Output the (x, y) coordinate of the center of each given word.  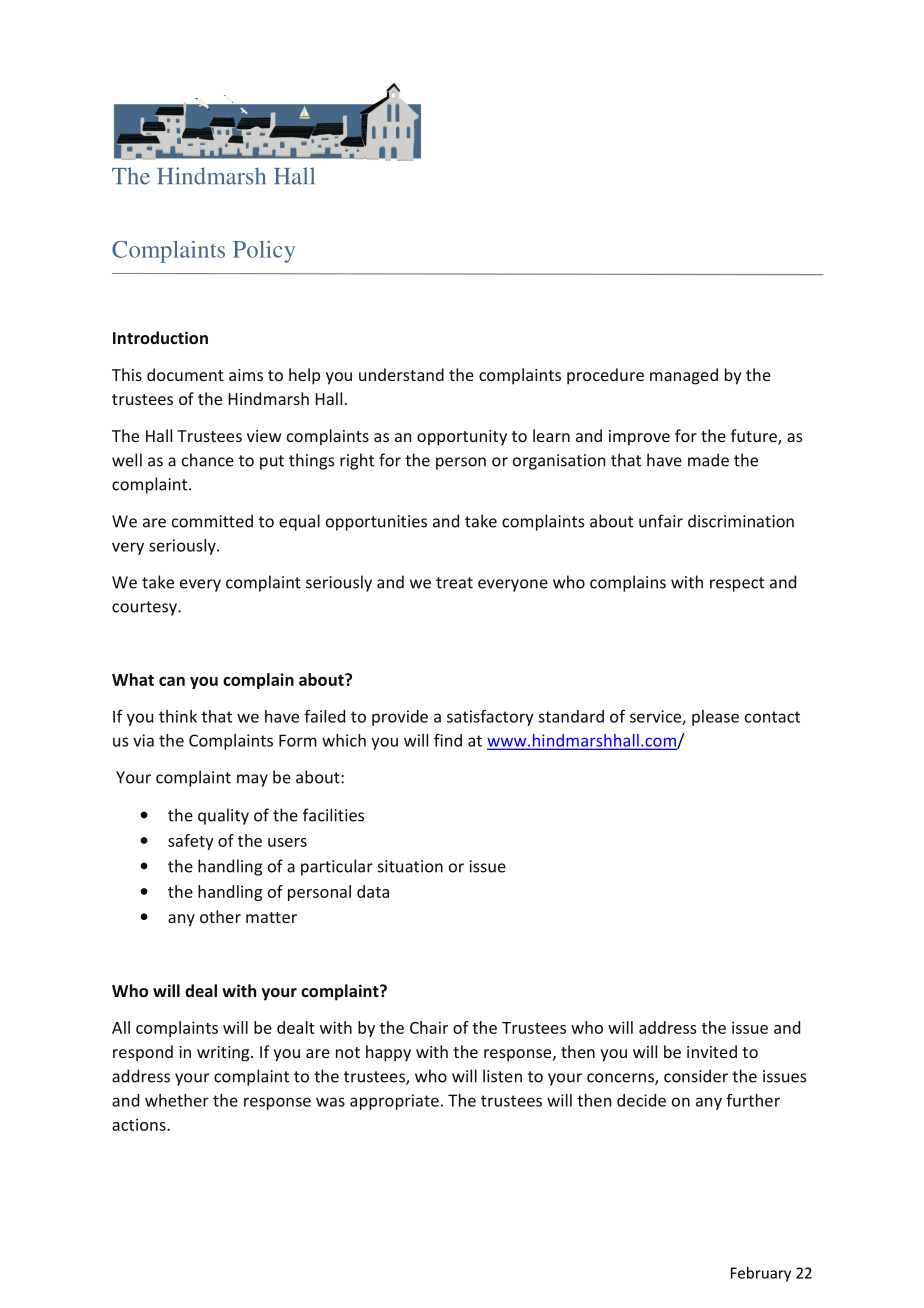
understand (401, 374)
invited (712, 1051)
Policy (264, 251)
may (252, 780)
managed (684, 376)
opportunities (376, 523)
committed (212, 521)
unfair (661, 521)
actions (140, 1124)
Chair (429, 1027)
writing (224, 1054)
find (448, 740)
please (715, 718)
